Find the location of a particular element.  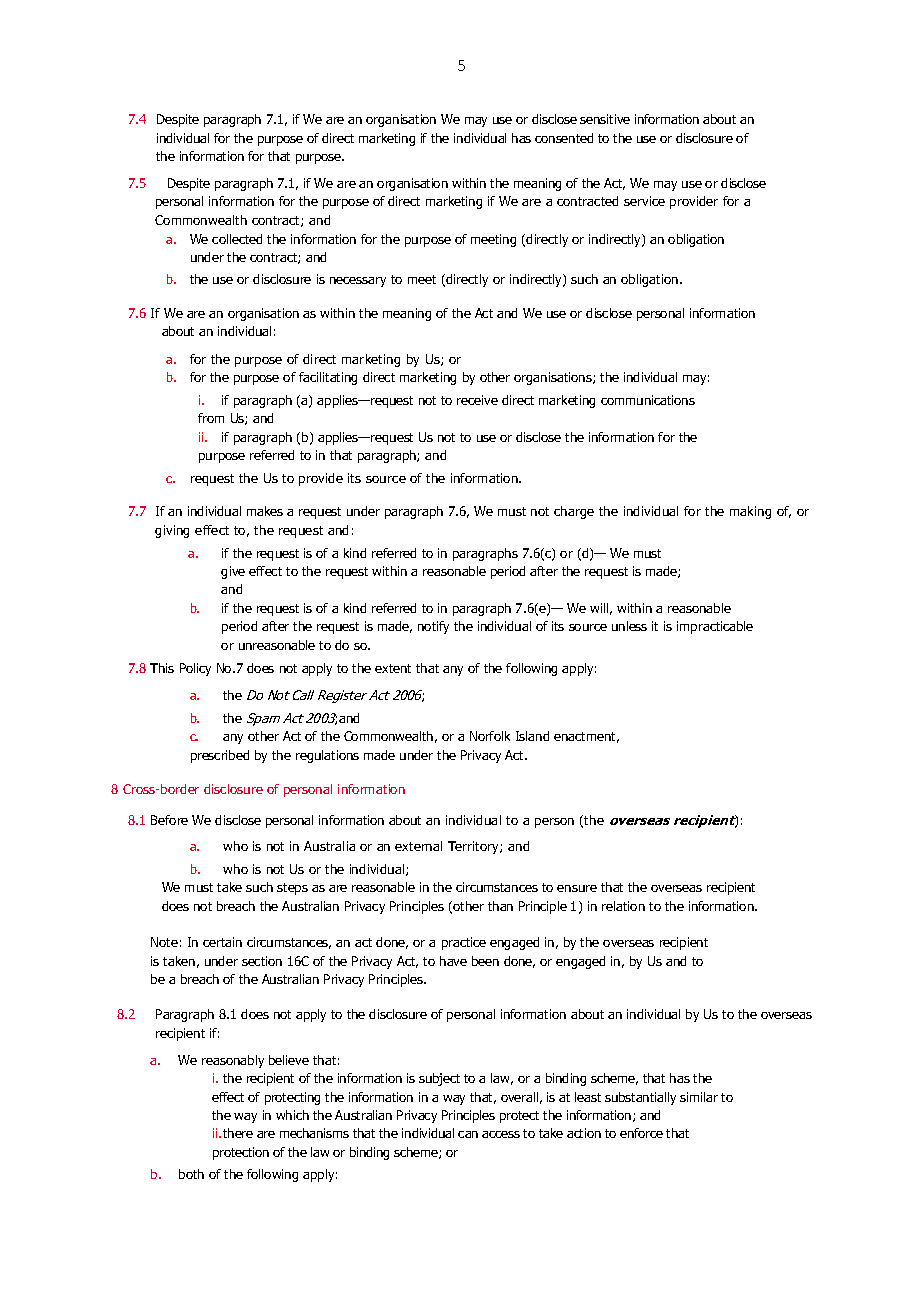

collected is located at coordinates (237, 239).
